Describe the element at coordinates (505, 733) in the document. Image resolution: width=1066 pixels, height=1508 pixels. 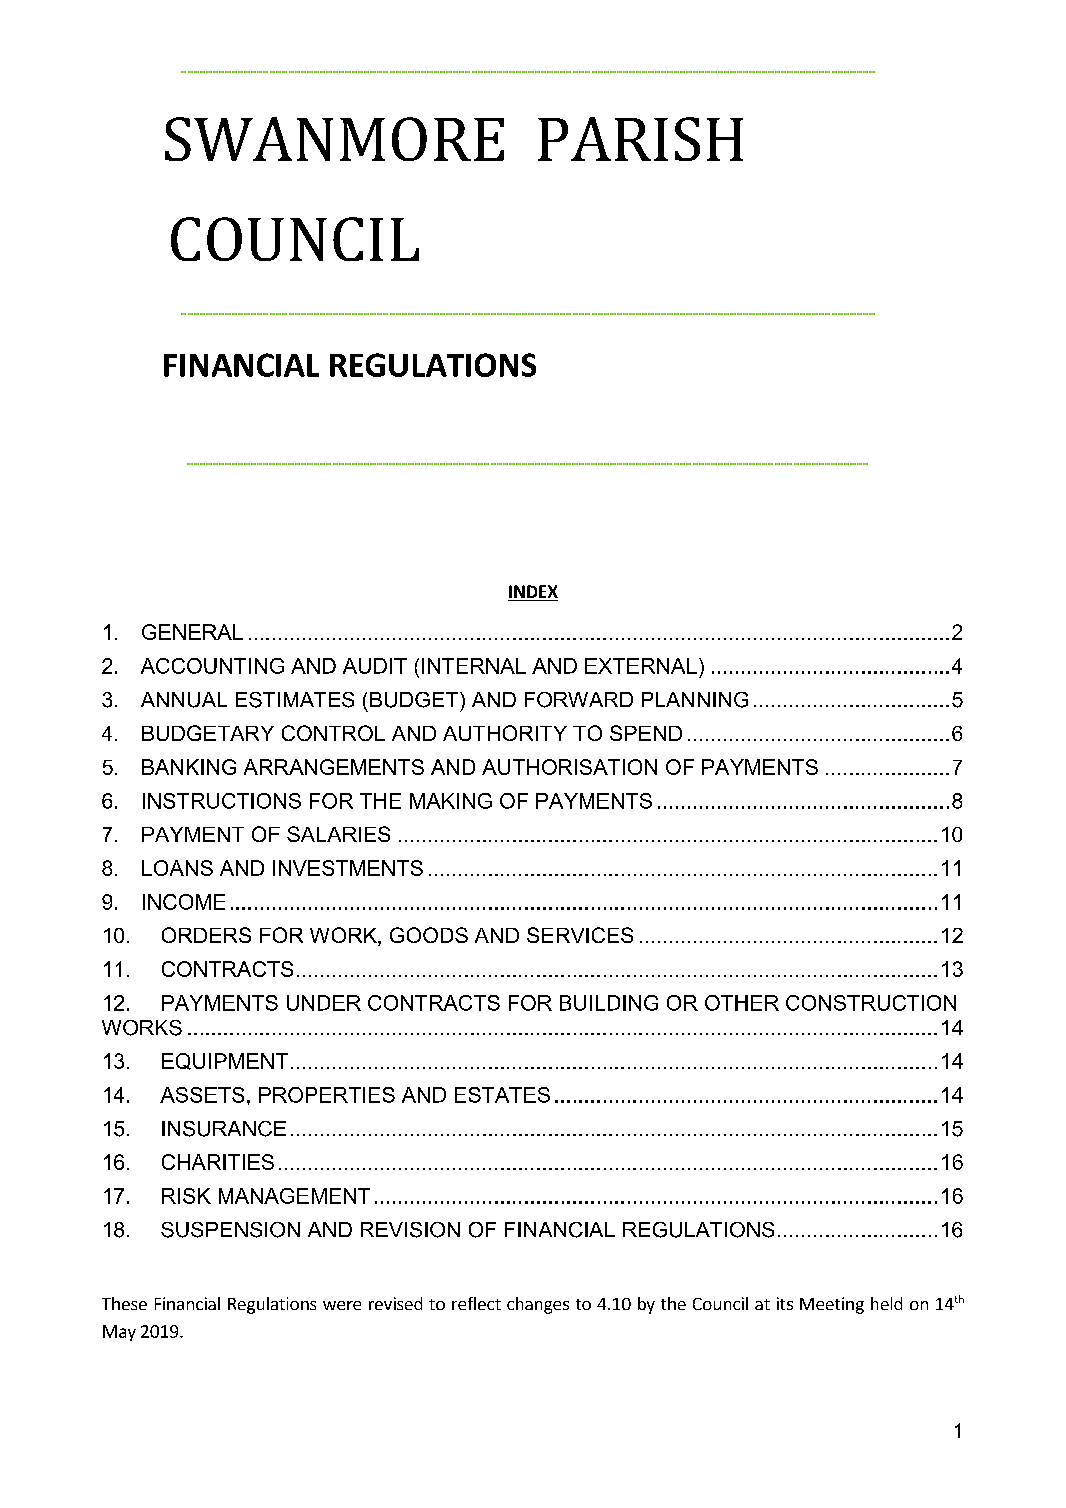
I see `AUTHORITY` at that location.
